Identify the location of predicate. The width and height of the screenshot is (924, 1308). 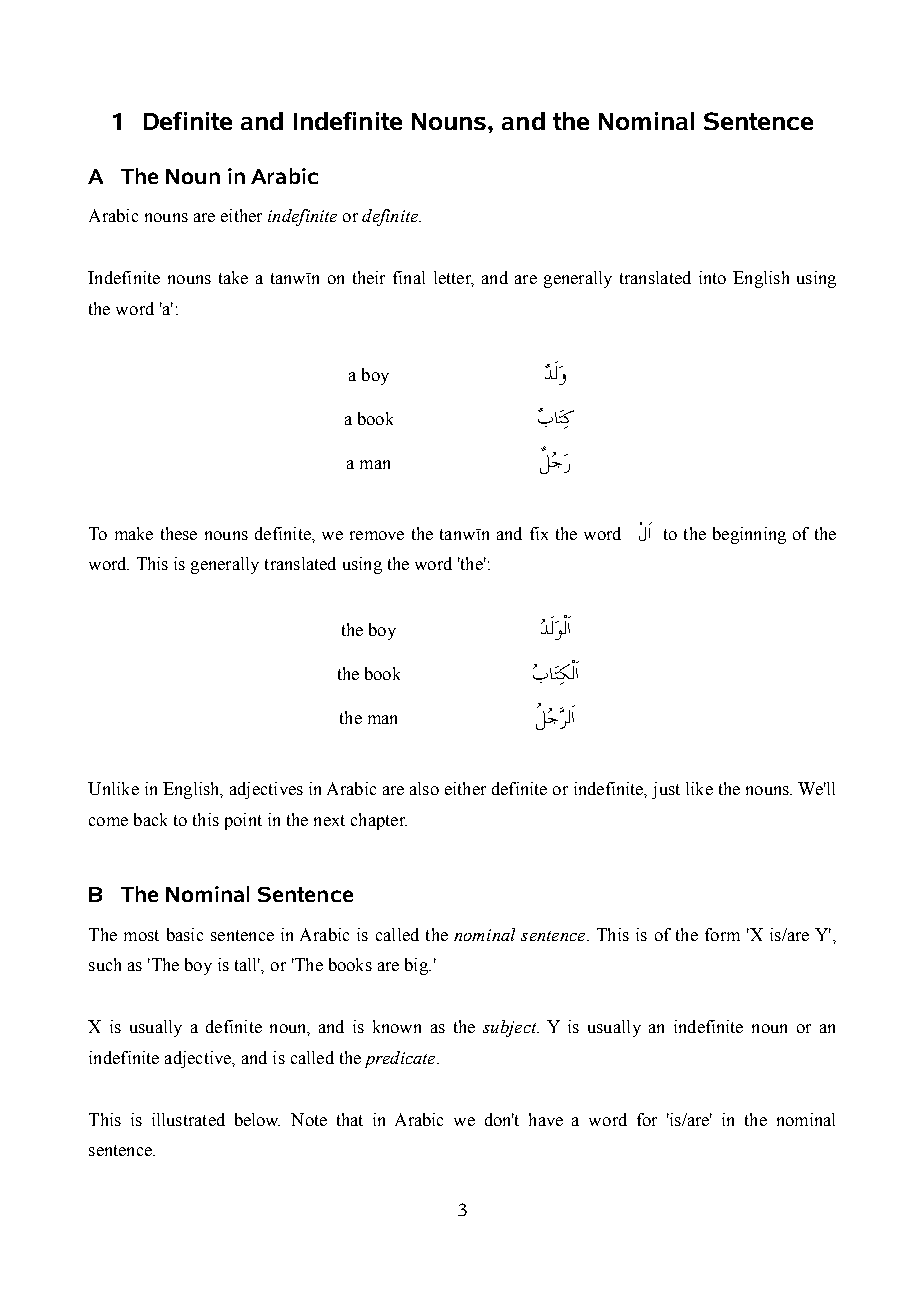
(401, 1059).
